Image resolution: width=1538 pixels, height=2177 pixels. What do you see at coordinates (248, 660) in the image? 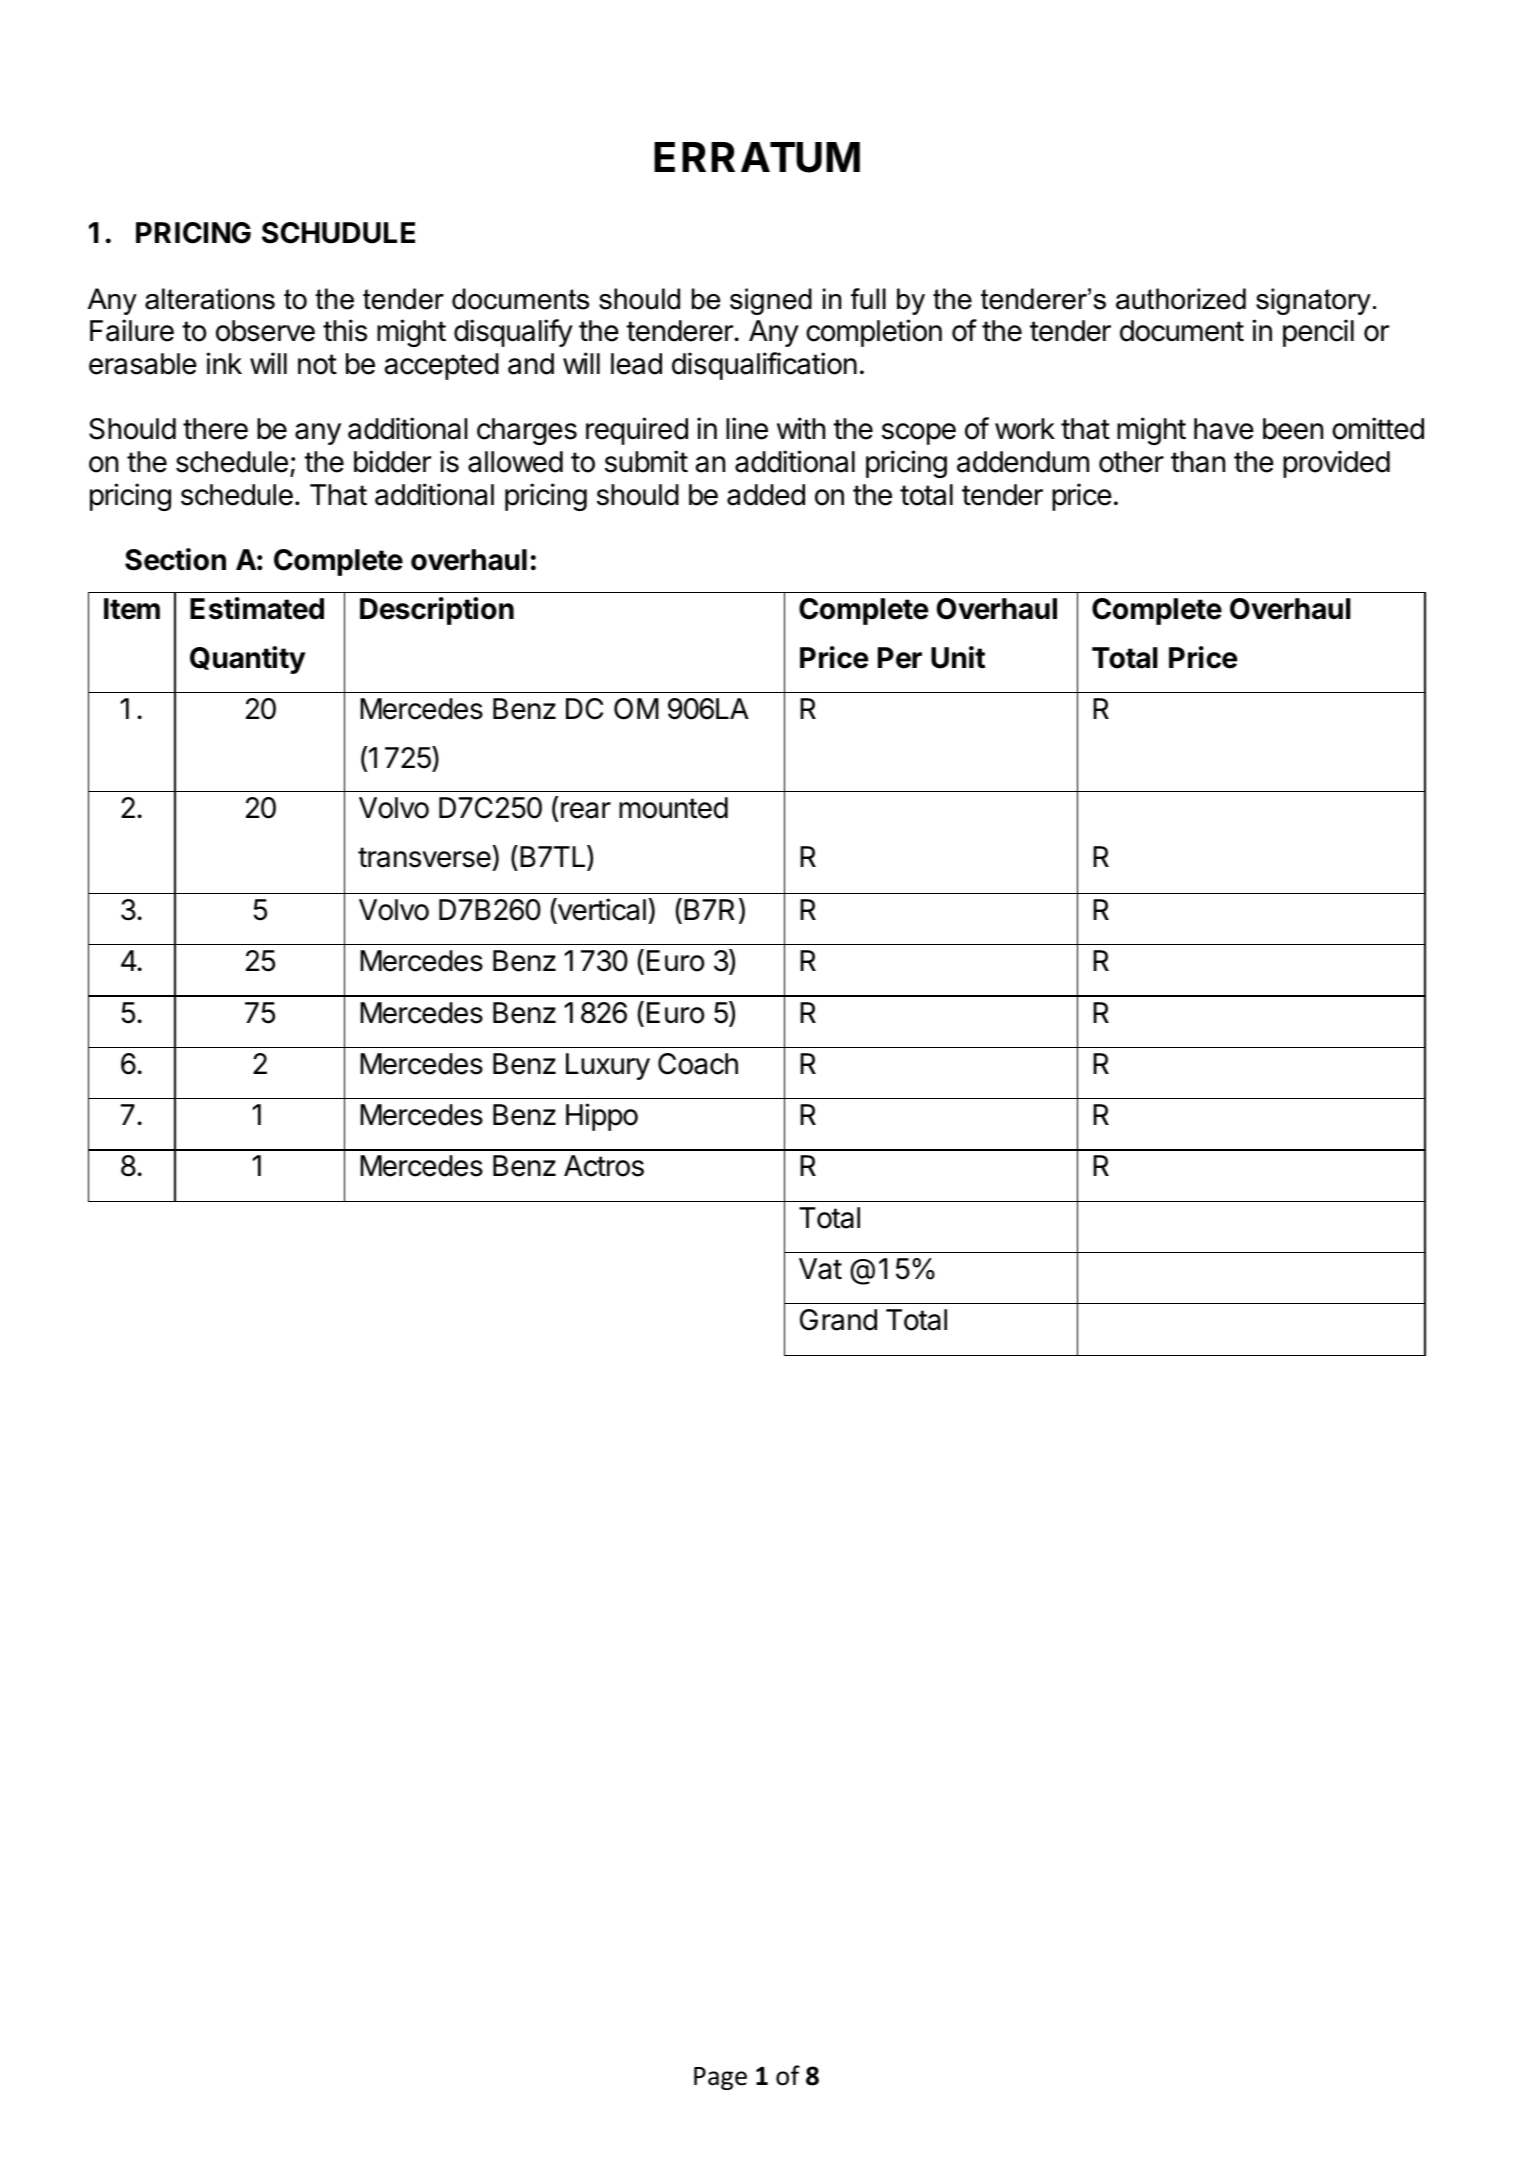
I see `Quantity` at bounding box center [248, 660].
